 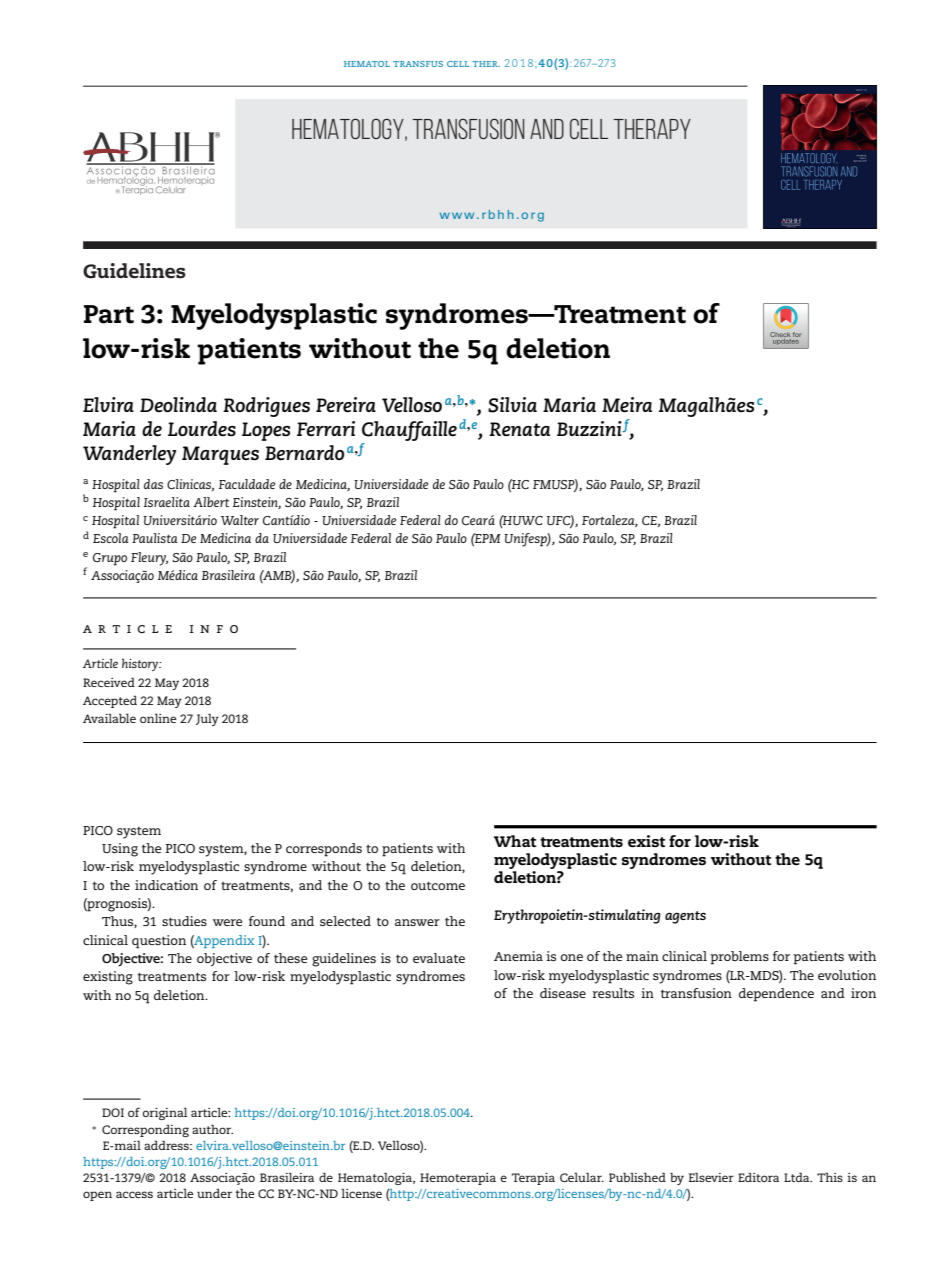 I want to click on agents, so click(x=685, y=917).
